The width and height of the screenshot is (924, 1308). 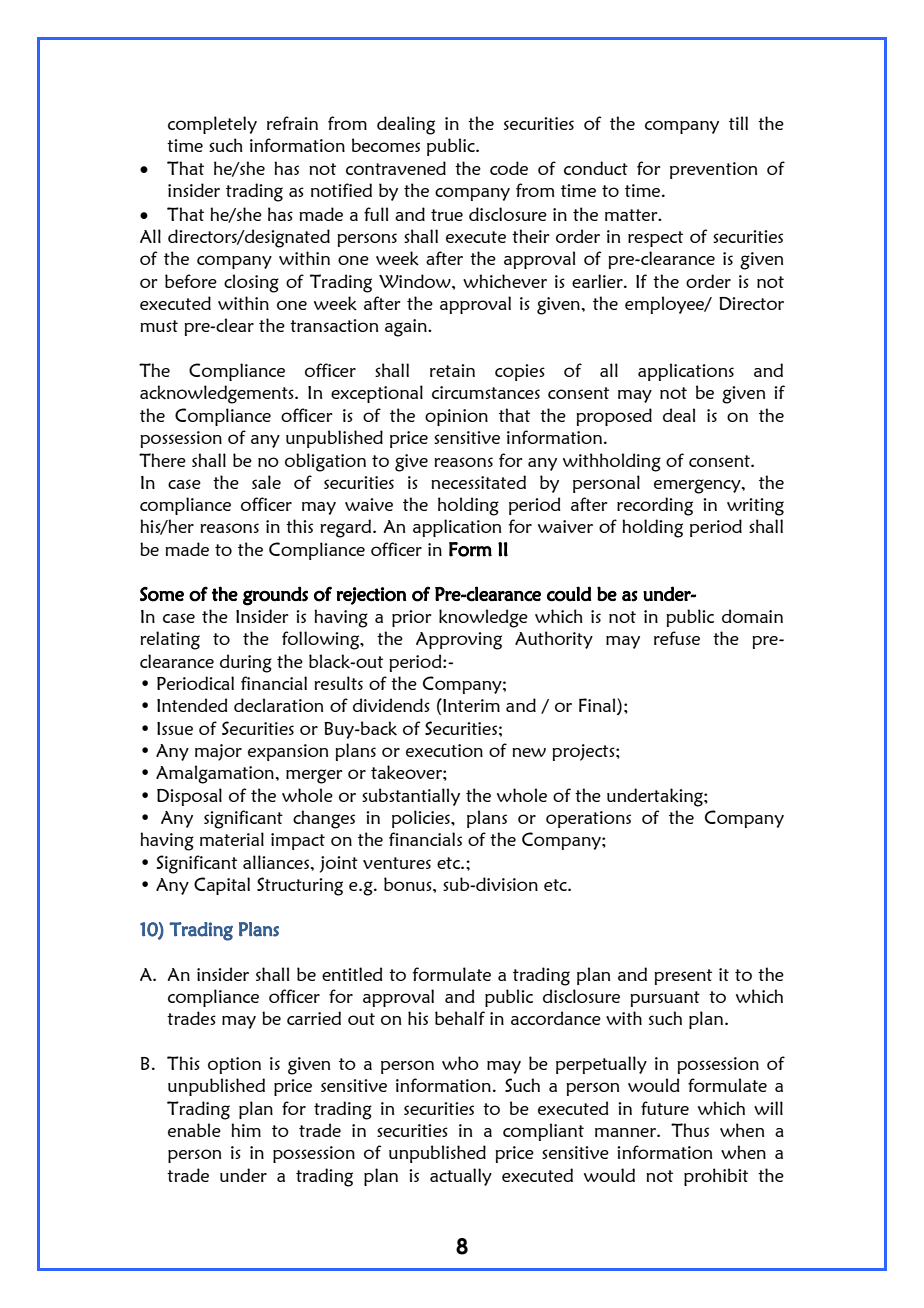 I want to click on refuse, so click(x=677, y=638).
